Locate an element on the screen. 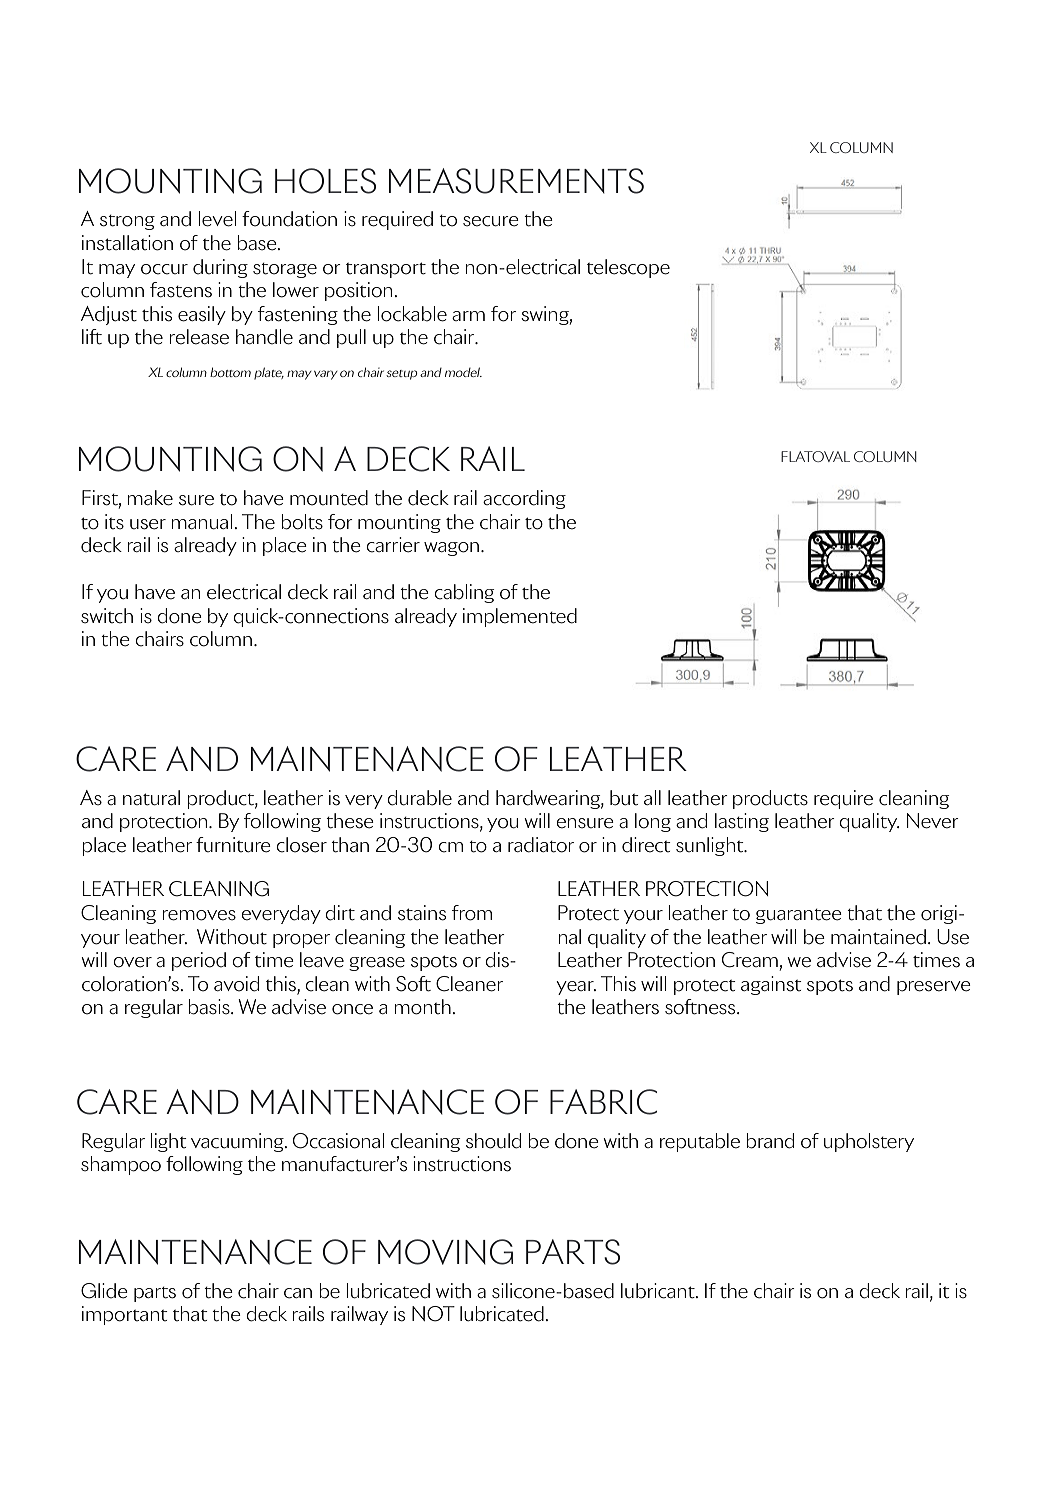  guarantee is located at coordinates (799, 916).
